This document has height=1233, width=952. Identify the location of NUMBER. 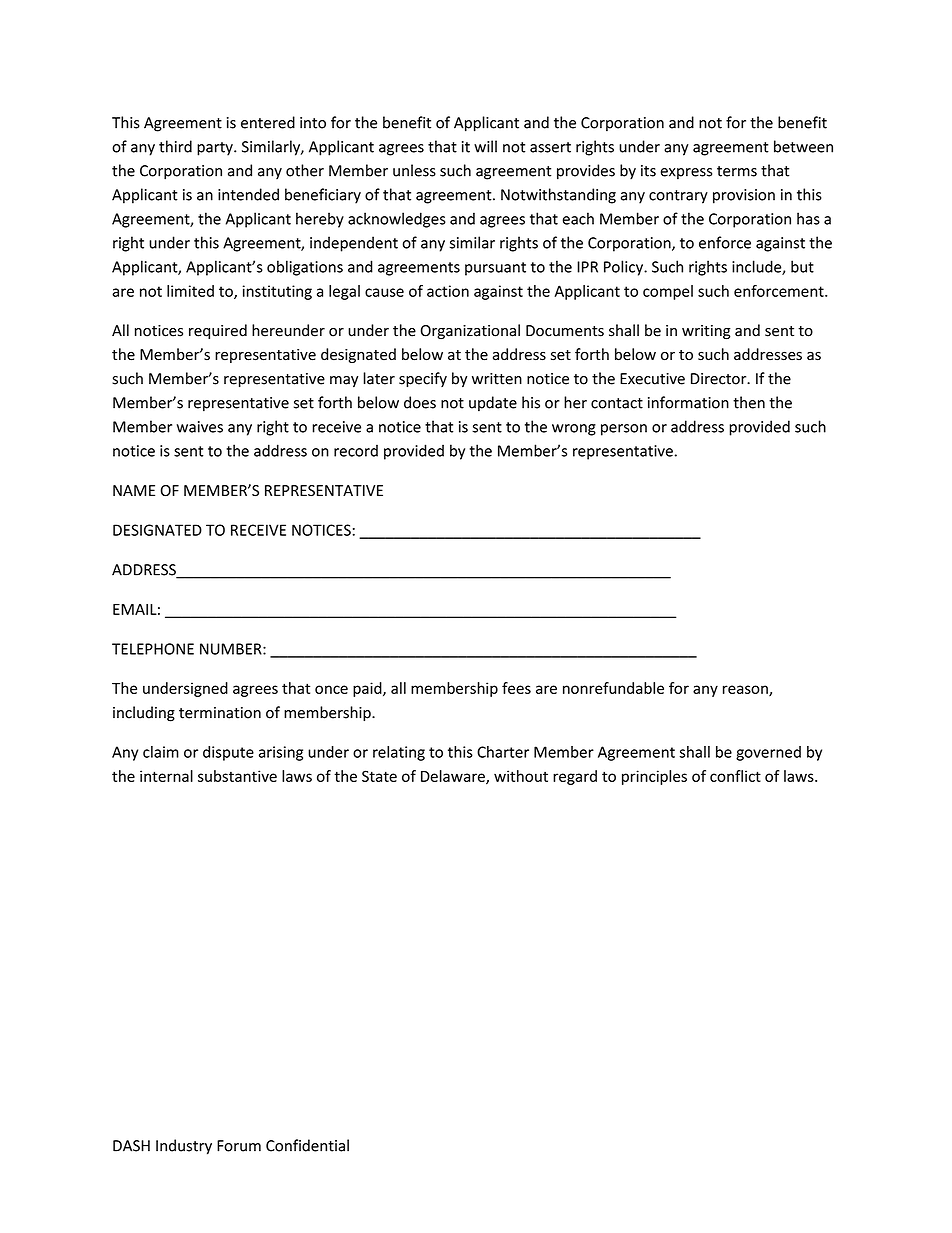
(232, 649).
